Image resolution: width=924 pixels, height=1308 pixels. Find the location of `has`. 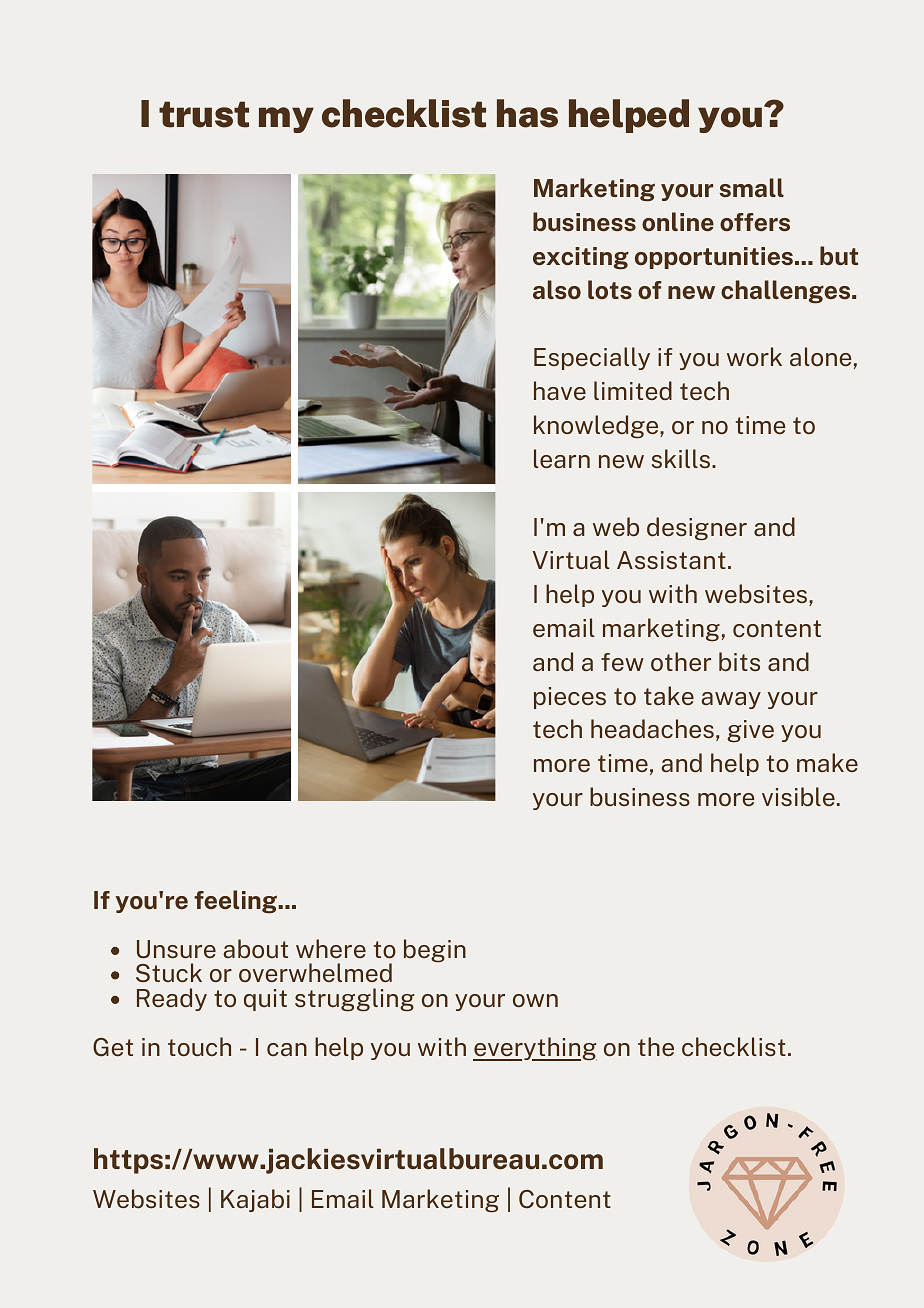

has is located at coordinates (527, 113).
